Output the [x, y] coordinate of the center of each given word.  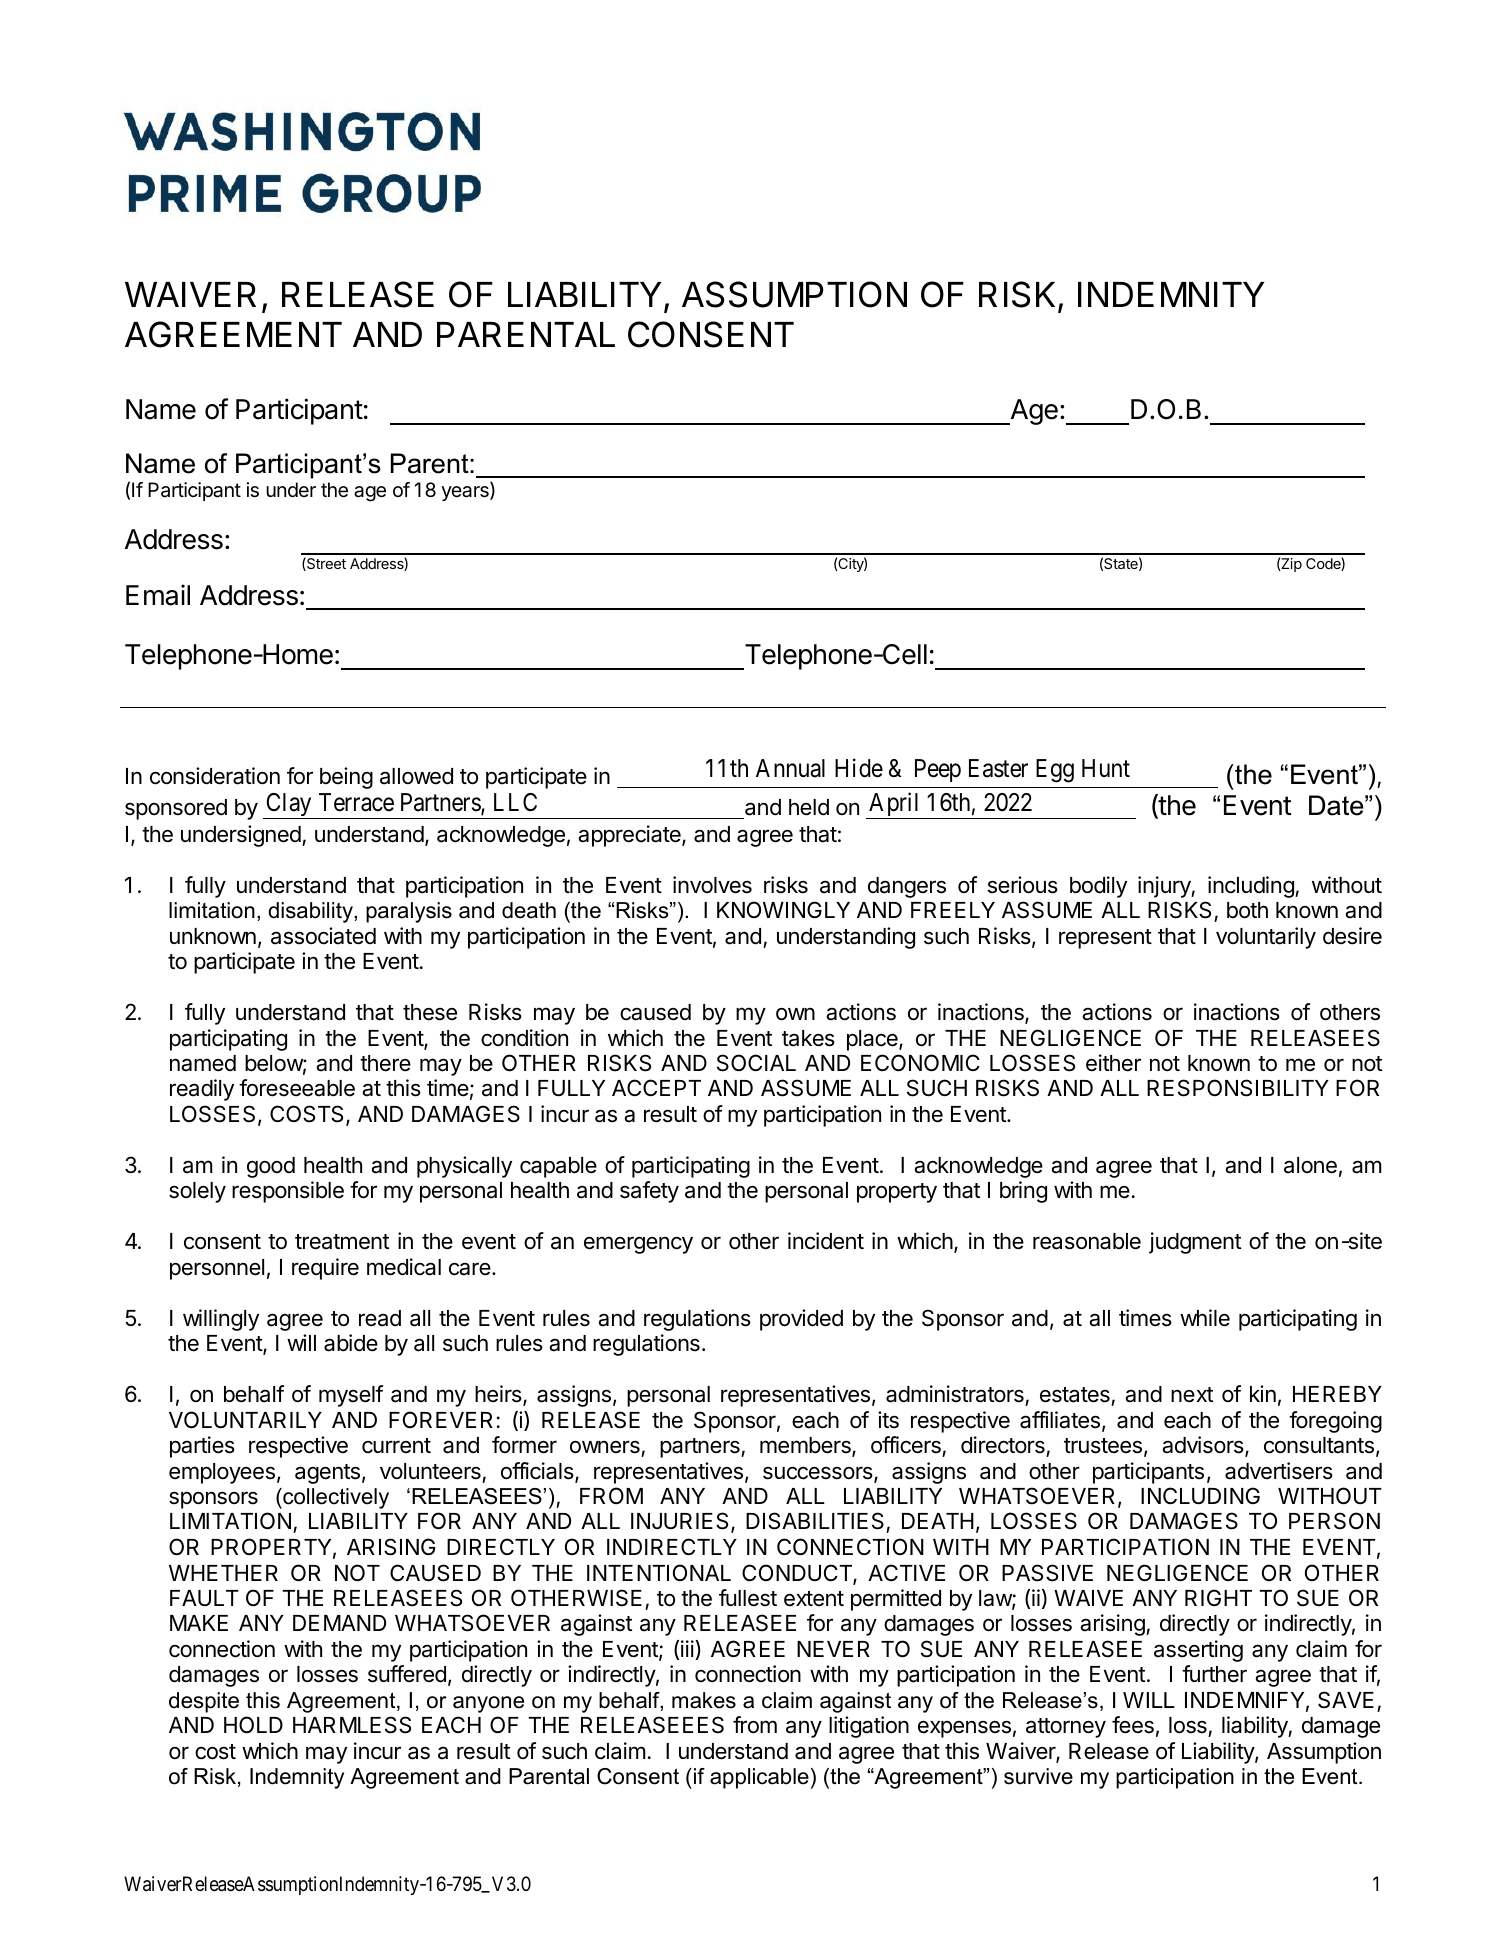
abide [351, 1343]
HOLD [253, 1724]
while [1205, 1318]
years [466, 493]
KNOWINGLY [783, 909]
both [1247, 910]
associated [323, 936]
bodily [1098, 887]
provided [801, 1320]
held [809, 807]
